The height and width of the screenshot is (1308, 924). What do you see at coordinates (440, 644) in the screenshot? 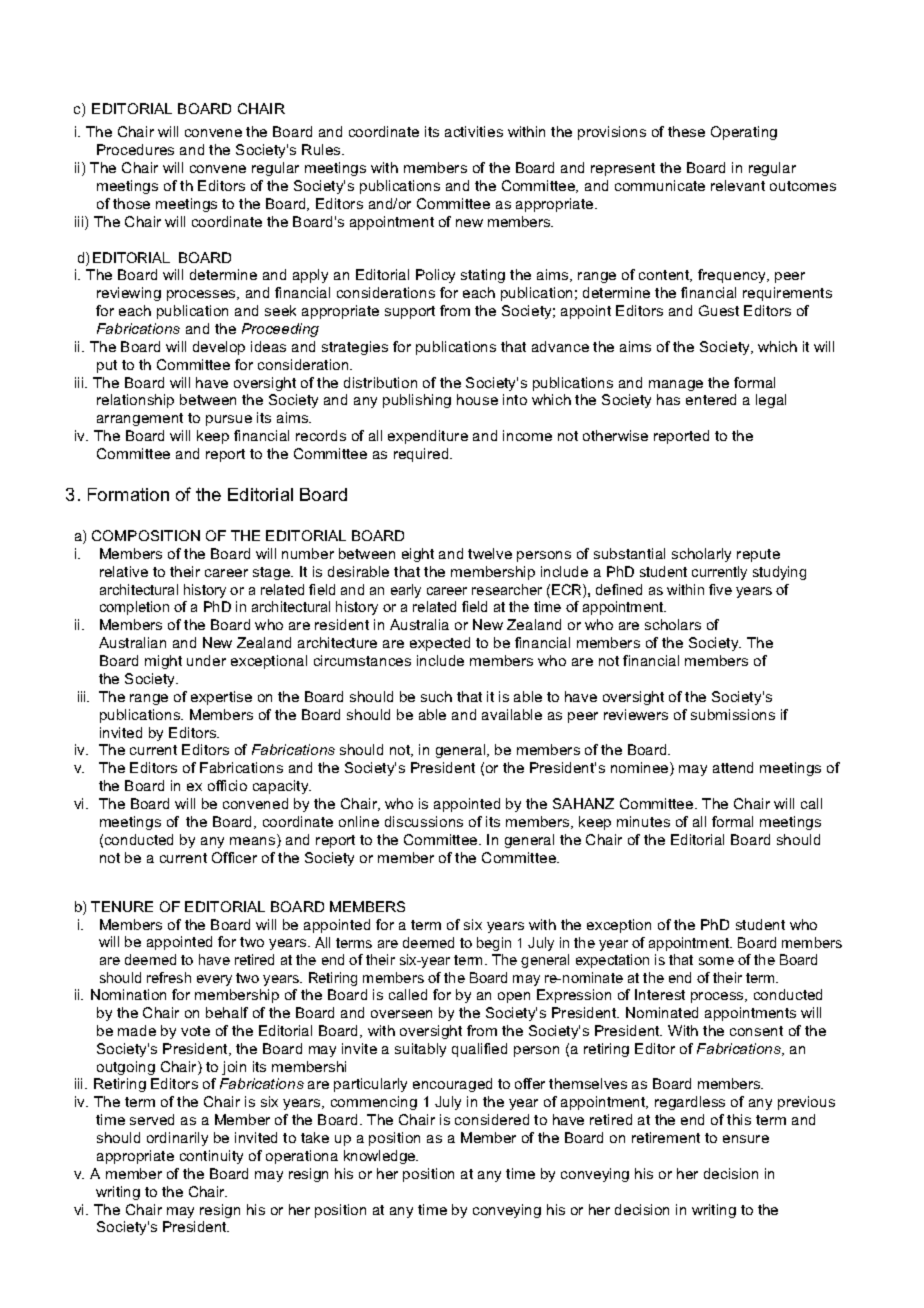
I see `expected` at bounding box center [440, 644].
